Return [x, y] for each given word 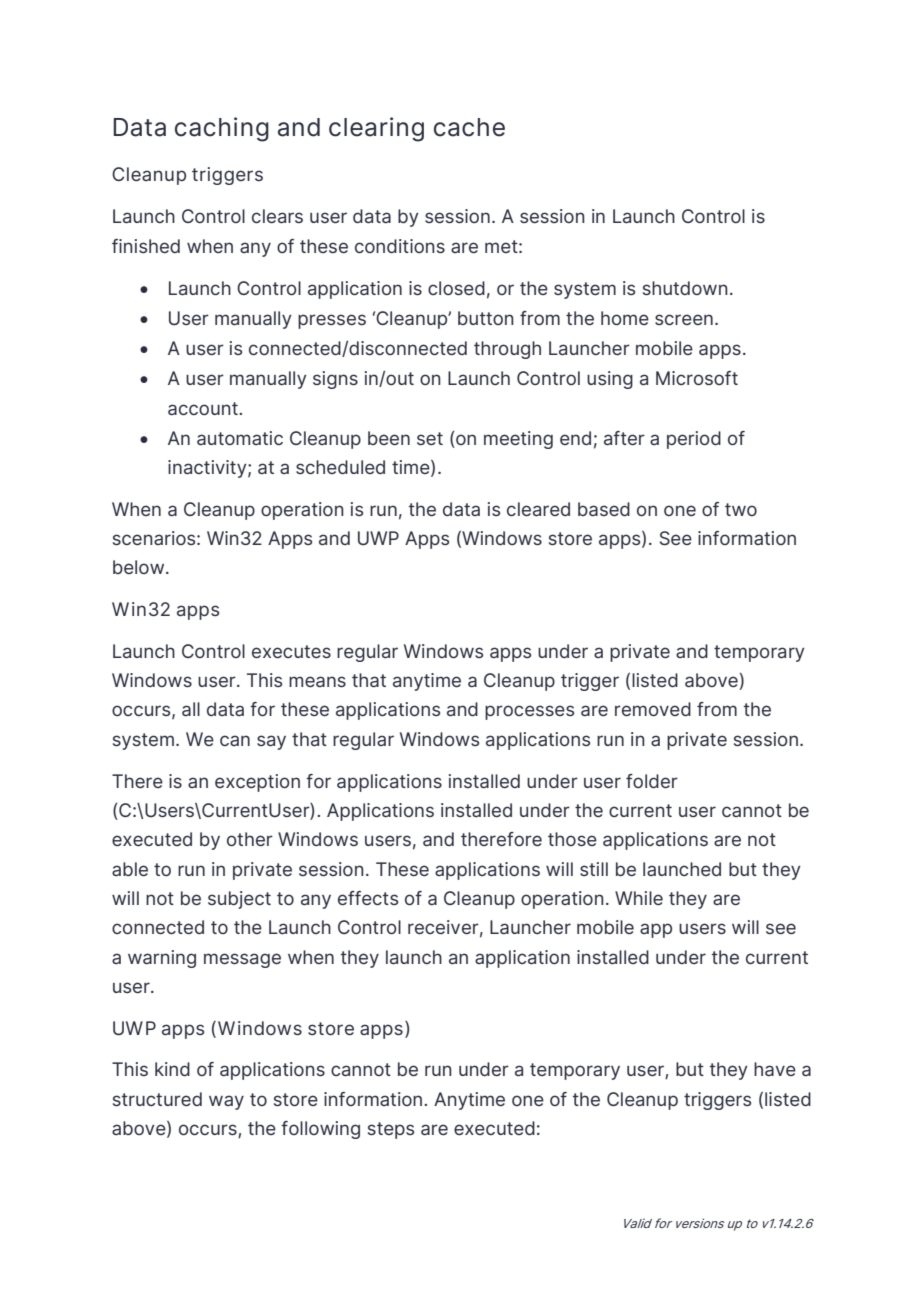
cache [469, 127]
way [226, 1102]
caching [222, 129]
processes [529, 712]
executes [291, 651]
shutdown [685, 288]
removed [653, 709]
